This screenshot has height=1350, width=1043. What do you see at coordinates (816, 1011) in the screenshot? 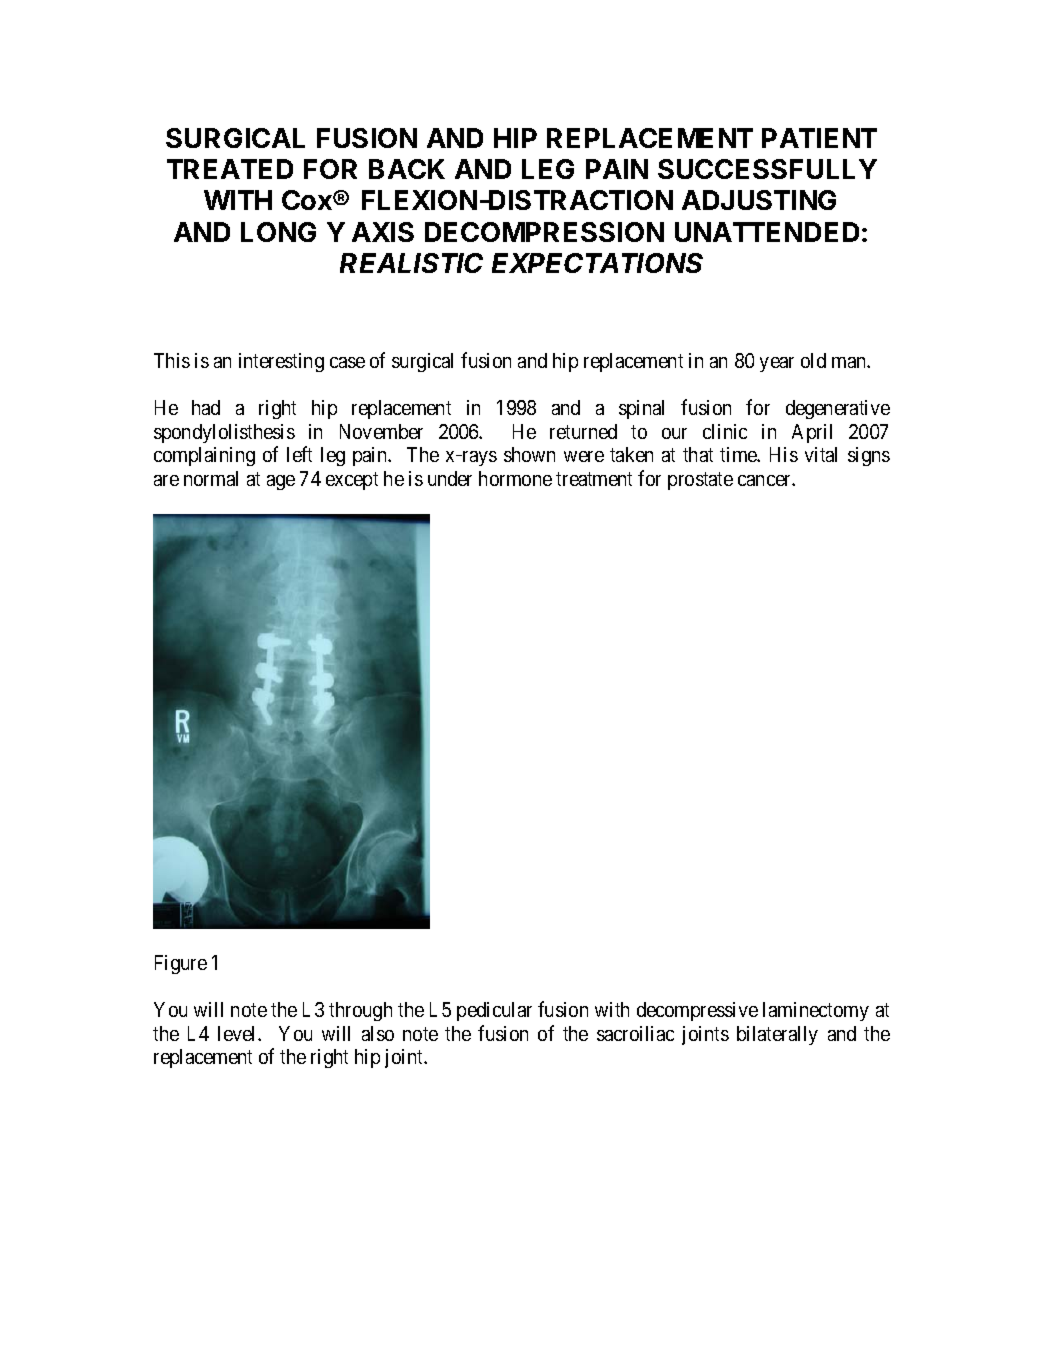
I see `laminectomy` at bounding box center [816, 1011].
